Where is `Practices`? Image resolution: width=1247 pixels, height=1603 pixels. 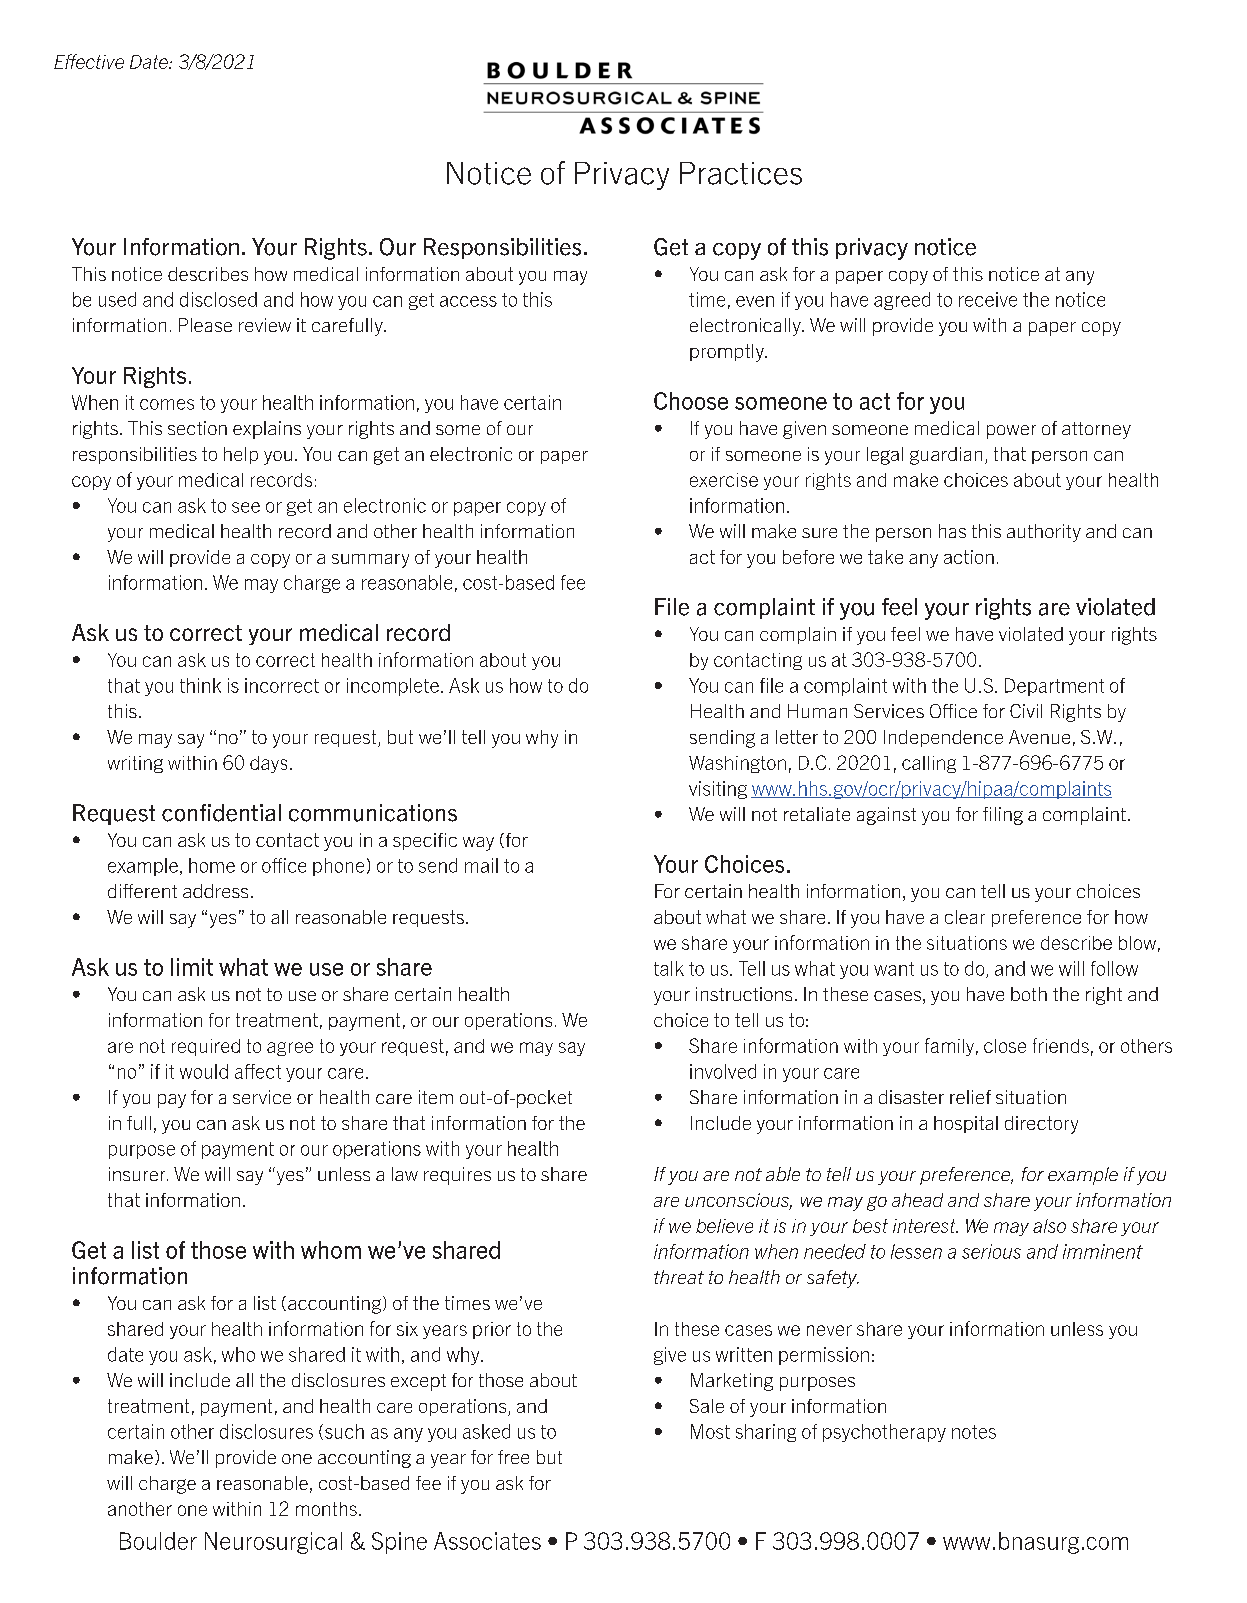 Practices is located at coordinates (741, 173).
